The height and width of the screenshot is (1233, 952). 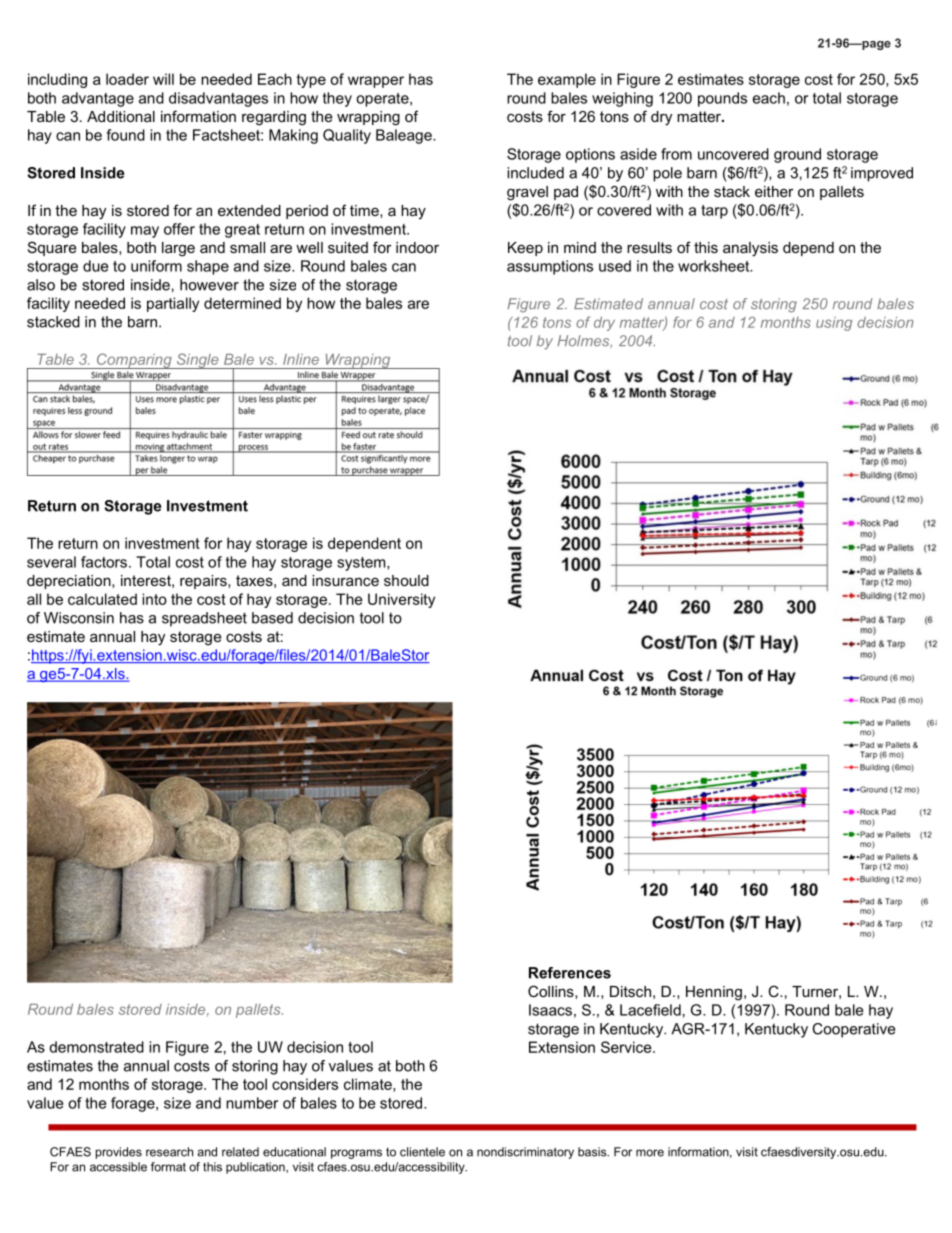 I want to click on wrapper, so click(x=376, y=82).
